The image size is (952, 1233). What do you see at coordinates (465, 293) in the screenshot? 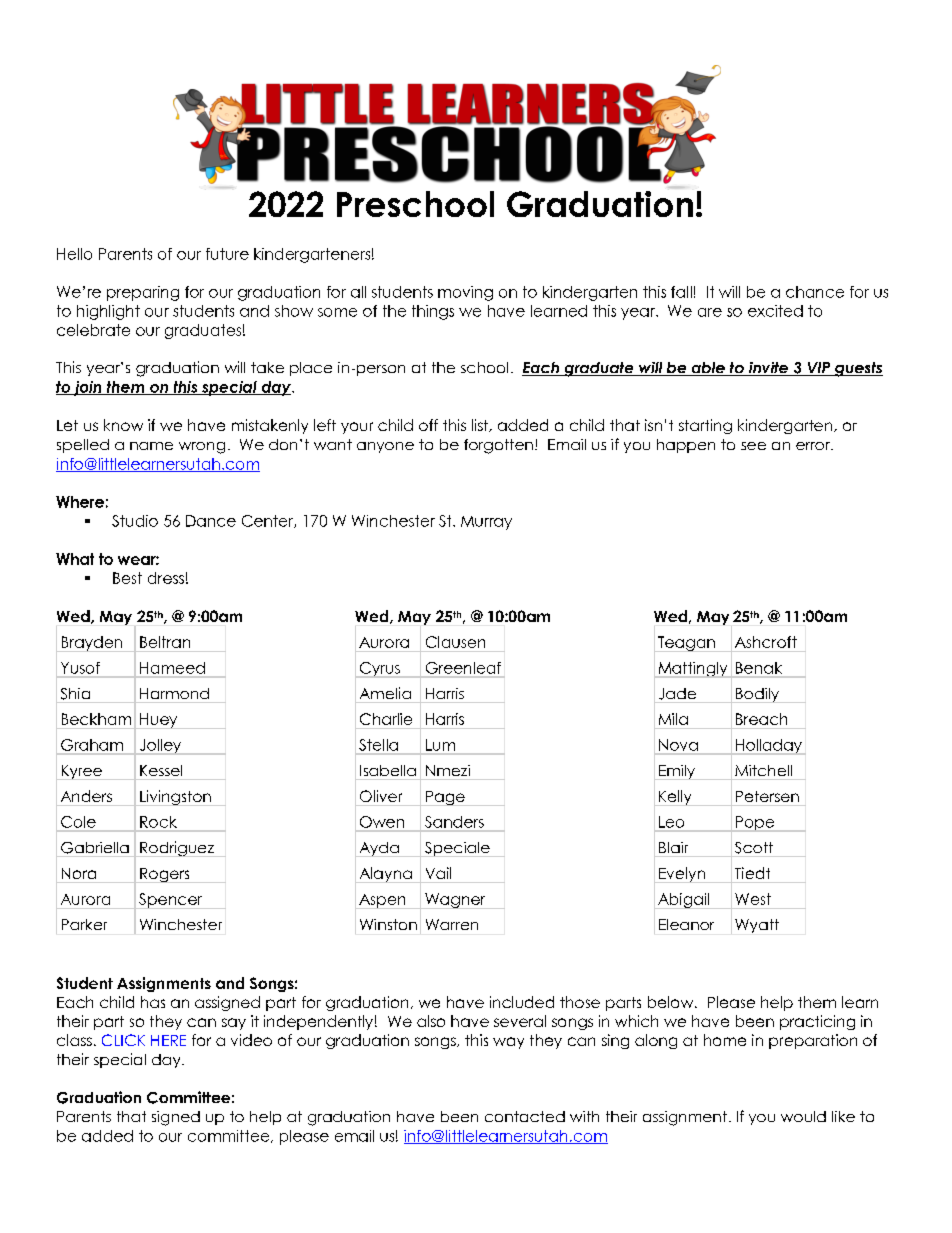
I see `moving` at bounding box center [465, 293].
